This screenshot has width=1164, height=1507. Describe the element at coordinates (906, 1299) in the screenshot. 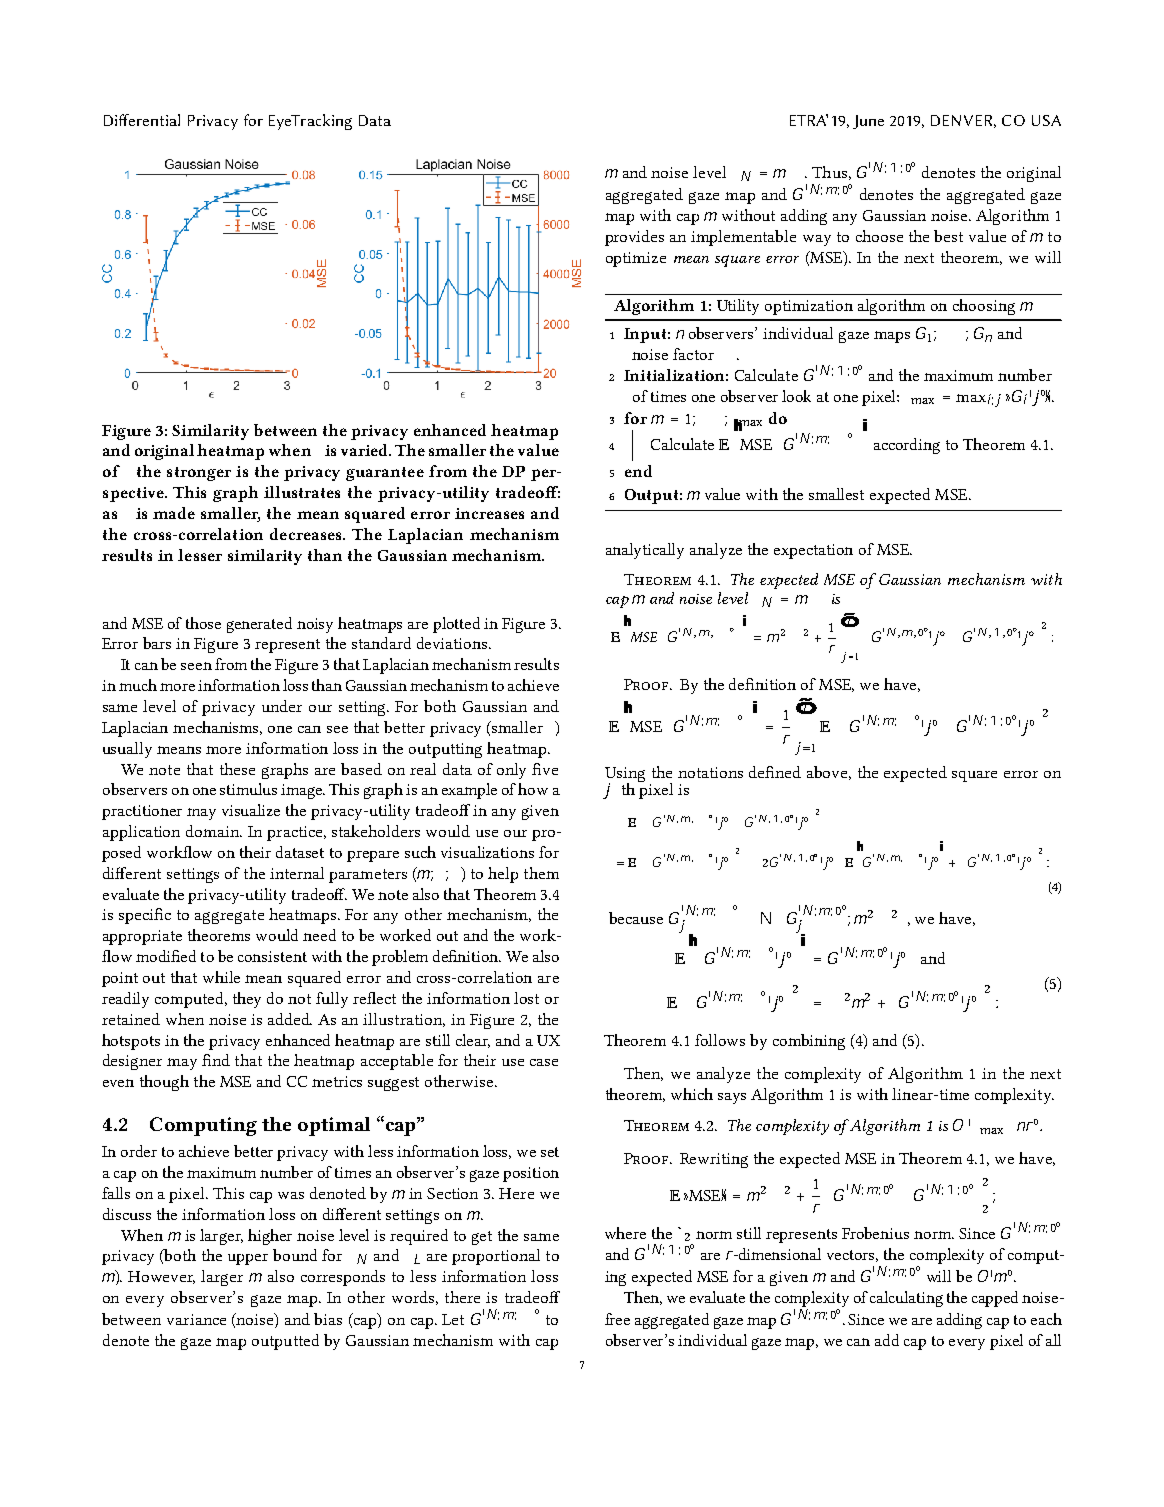

I see `calculating` at that location.
